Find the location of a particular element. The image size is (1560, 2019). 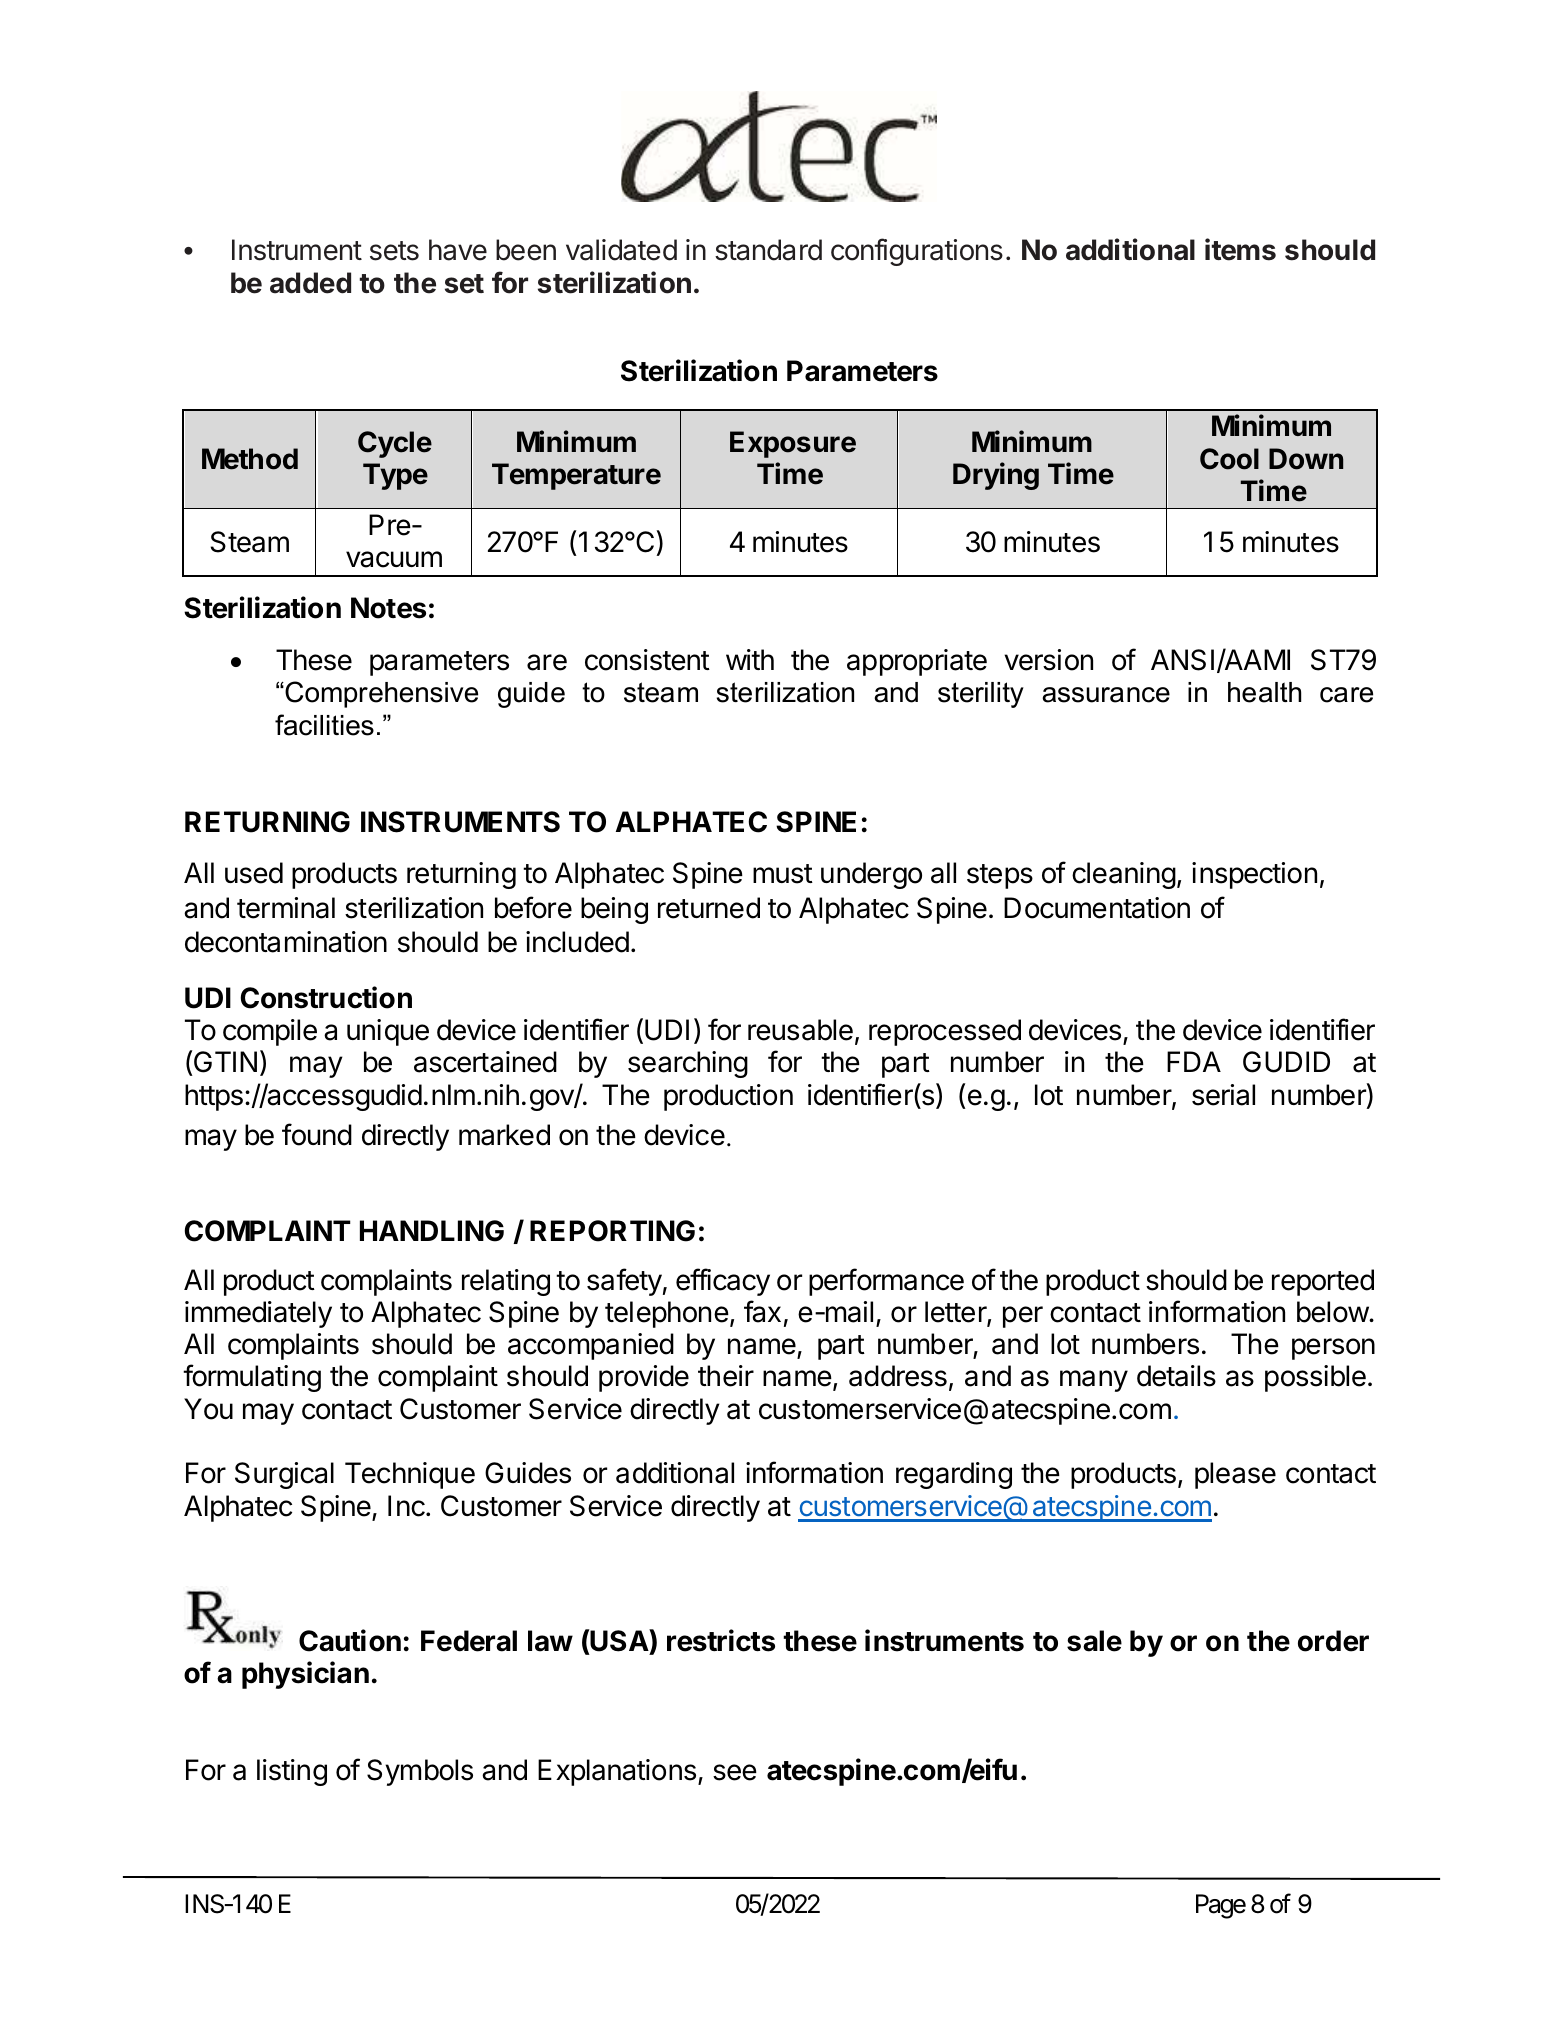

added is located at coordinates (310, 283).
